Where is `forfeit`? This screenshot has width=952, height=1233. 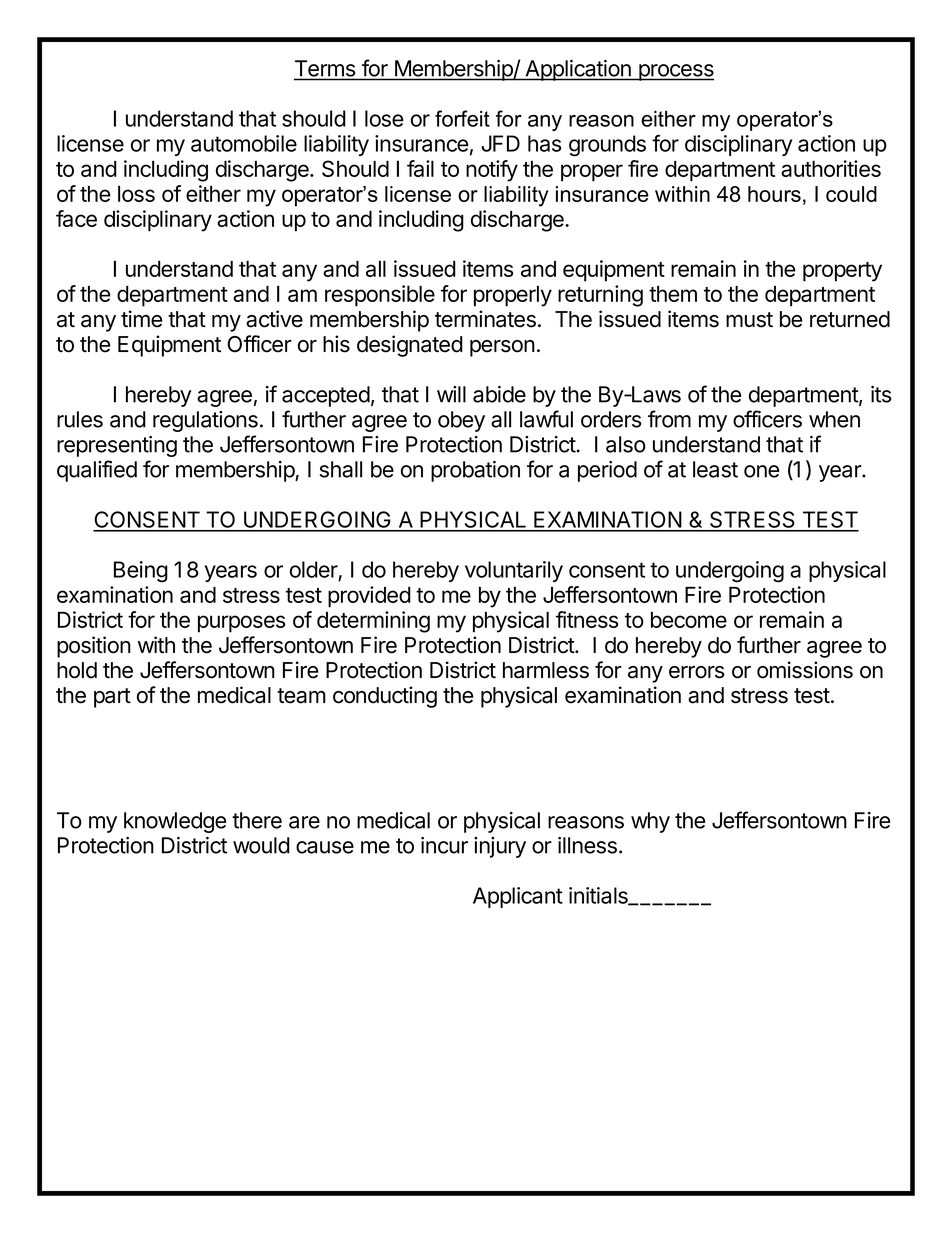
forfeit is located at coordinates (462, 118).
